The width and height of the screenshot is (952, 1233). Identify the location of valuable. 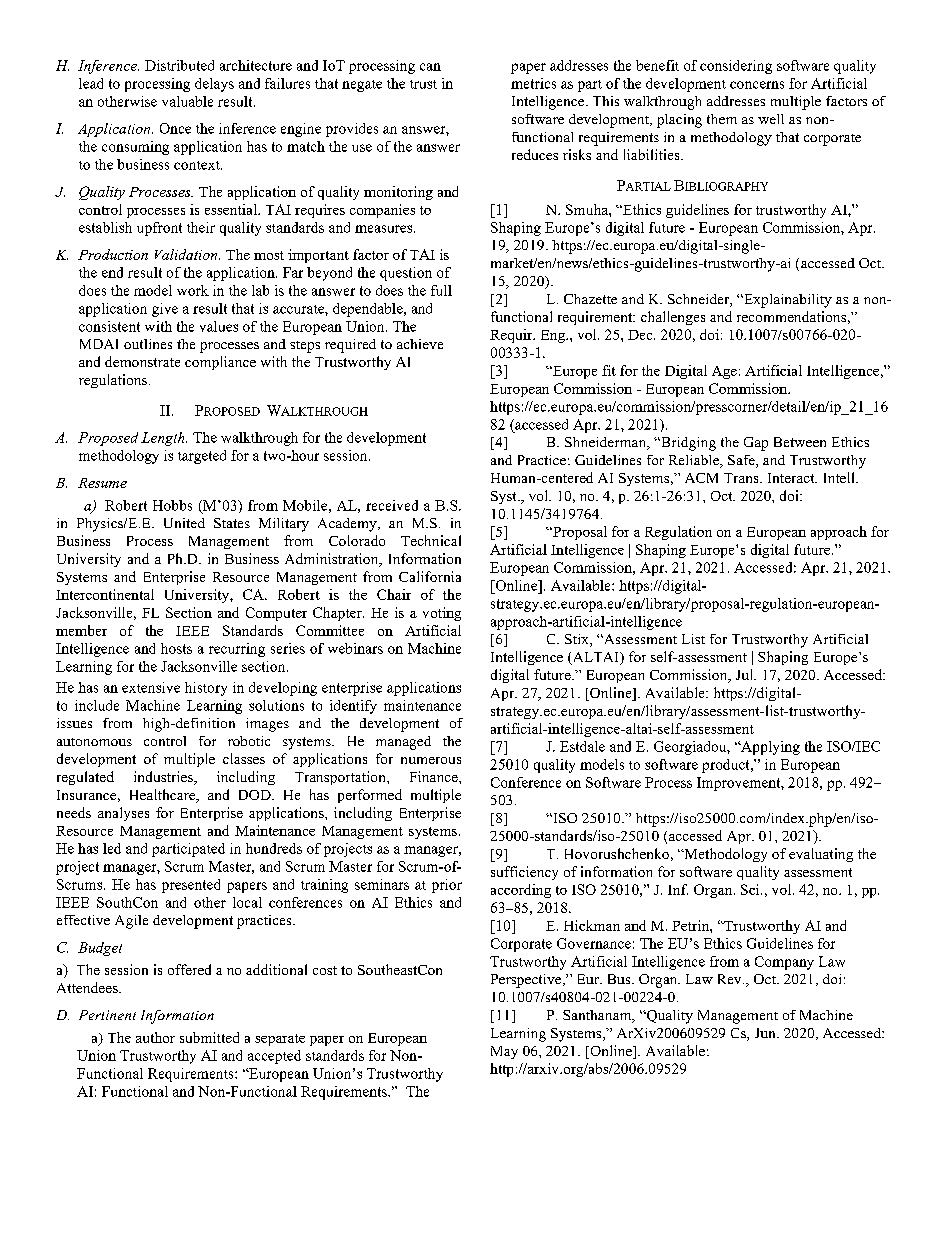
(187, 101).
